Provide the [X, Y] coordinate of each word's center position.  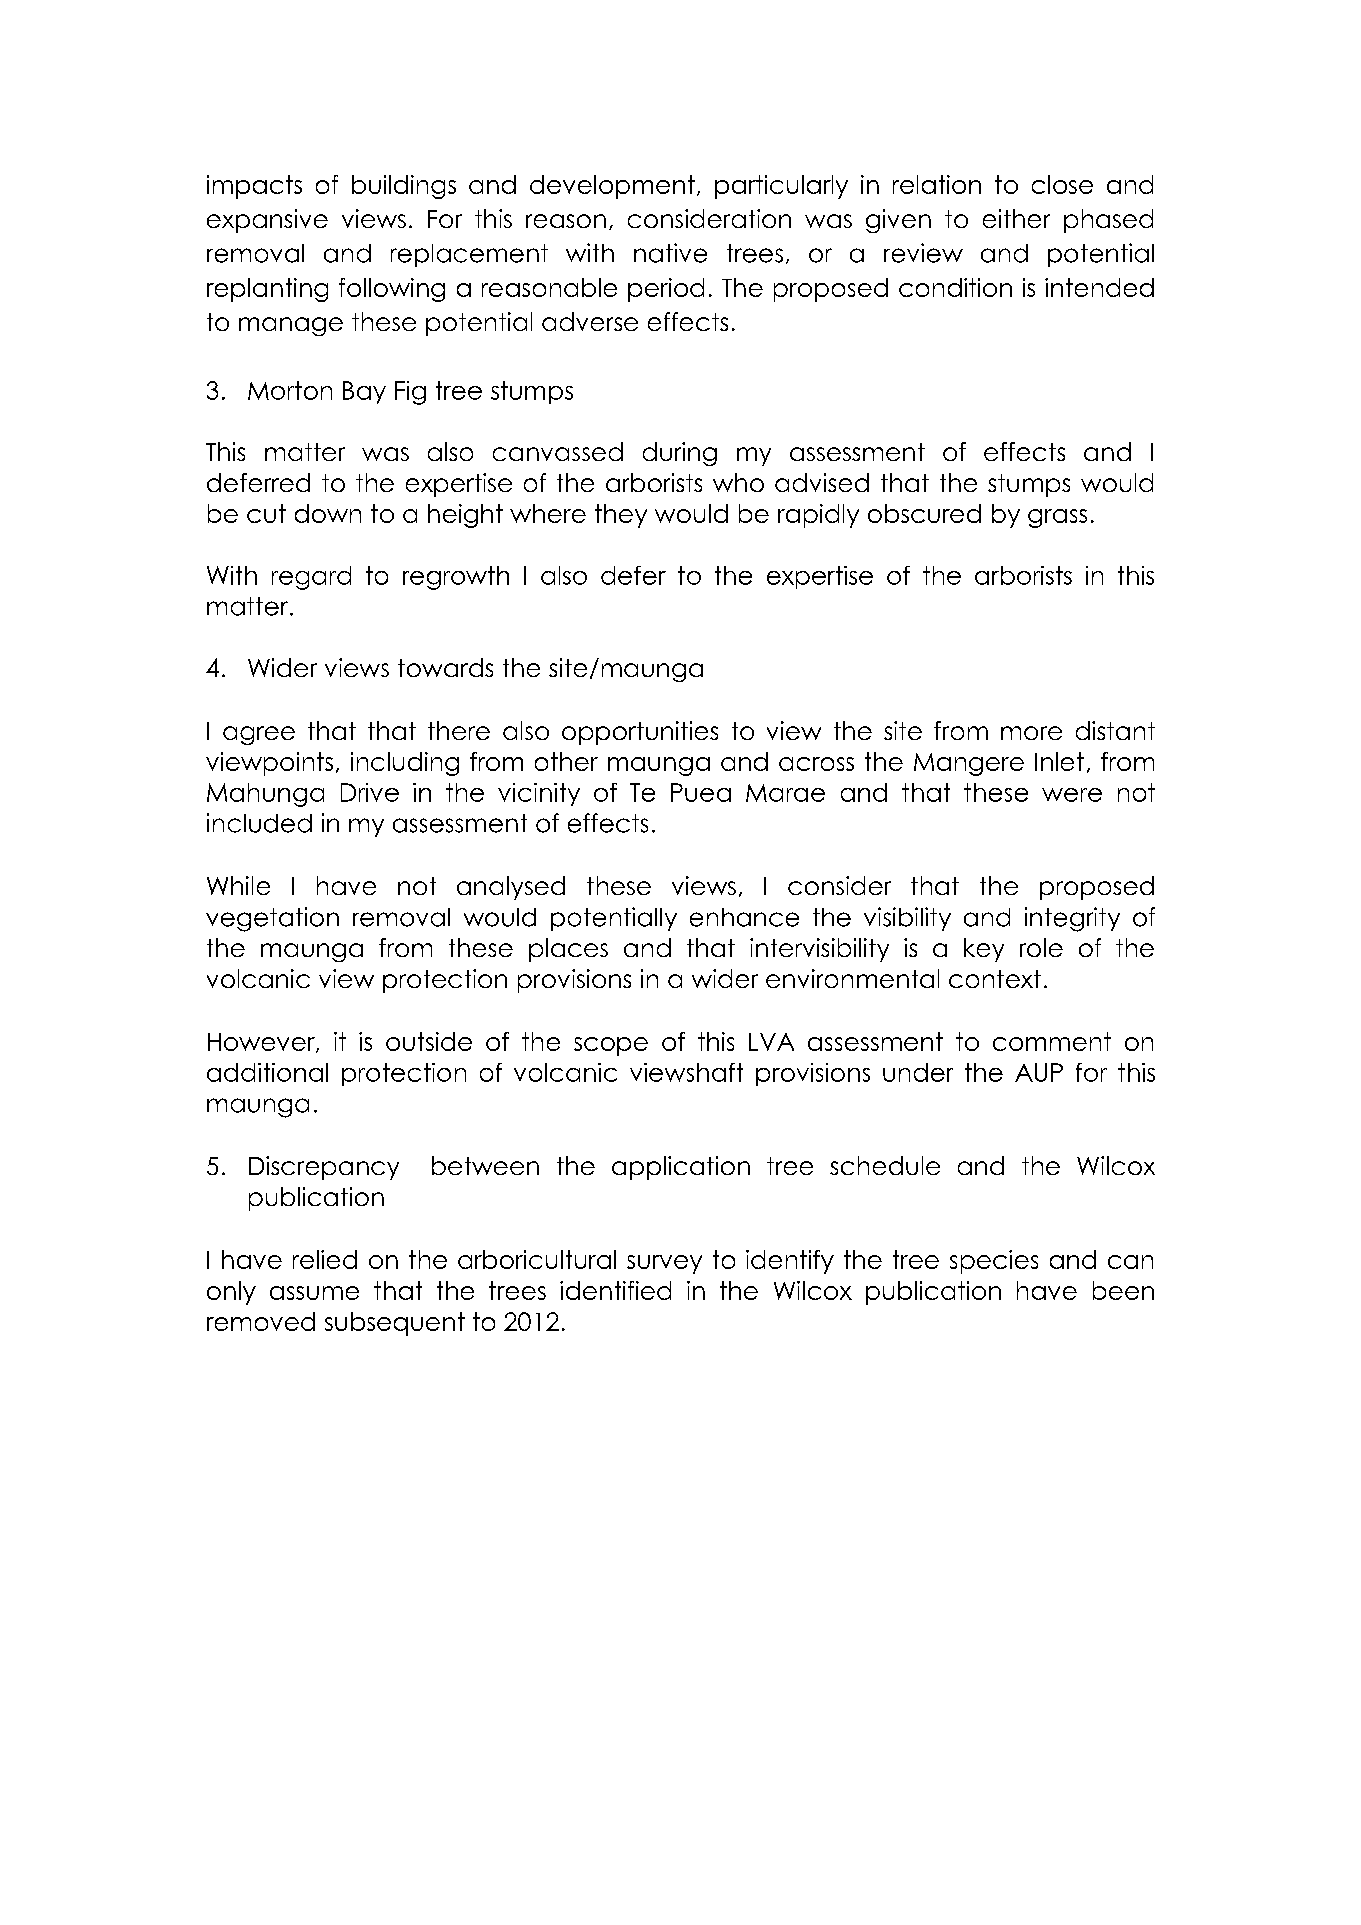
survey [664, 1264]
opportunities [640, 733]
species [994, 1262]
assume [314, 1293]
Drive [370, 792]
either [1016, 218]
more [1031, 733]
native [670, 253]
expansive [267, 221]
